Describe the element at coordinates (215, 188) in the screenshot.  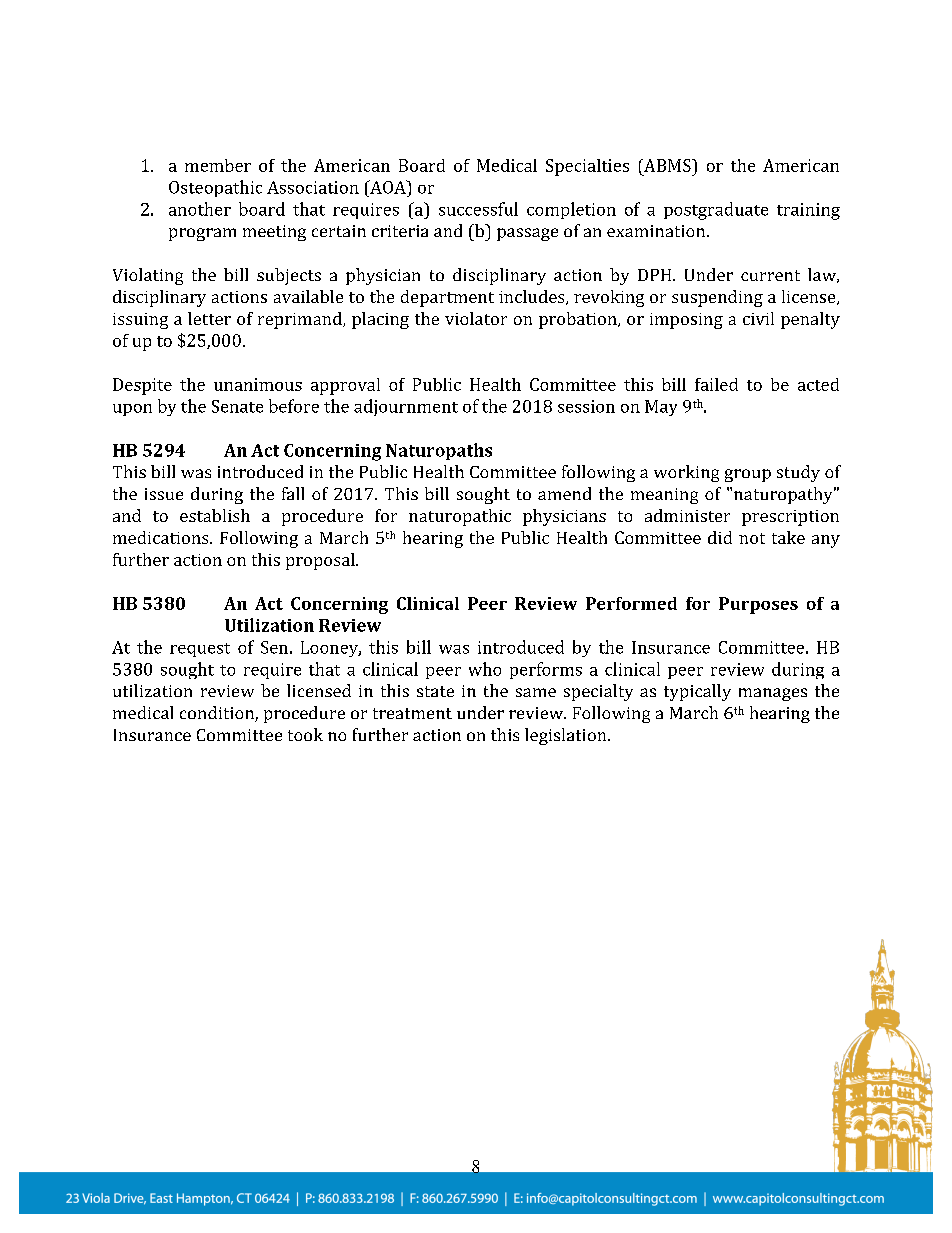
I see `Osteopathic` at that location.
